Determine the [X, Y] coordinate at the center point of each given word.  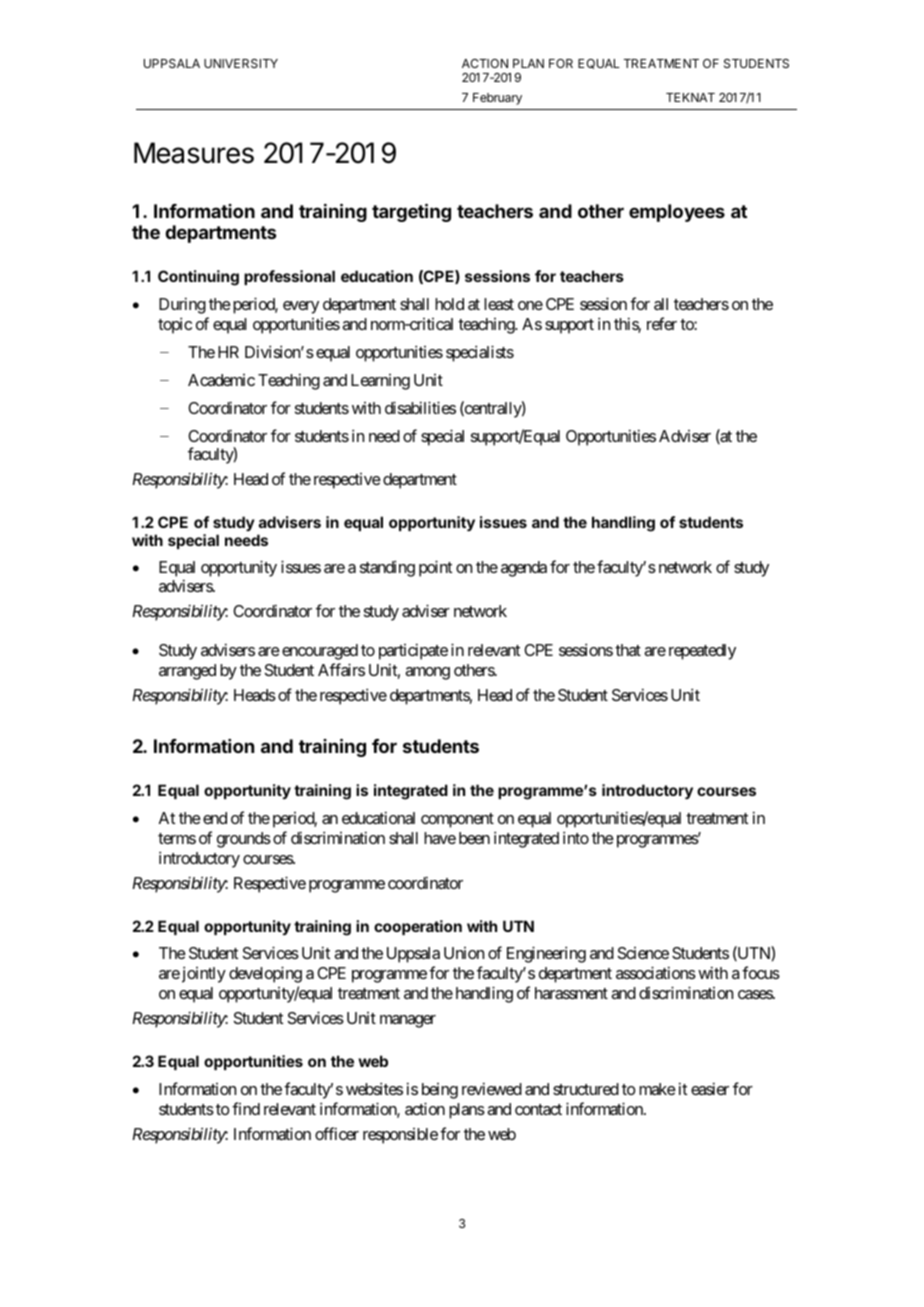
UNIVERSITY [241, 63]
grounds [244, 840]
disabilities [420, 407]
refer [662, 323]
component [457, 820]
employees [677, 213]
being [440, 1091]
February [497, 99]
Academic [221, 380]
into [576, 837]
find [246, 1108]
